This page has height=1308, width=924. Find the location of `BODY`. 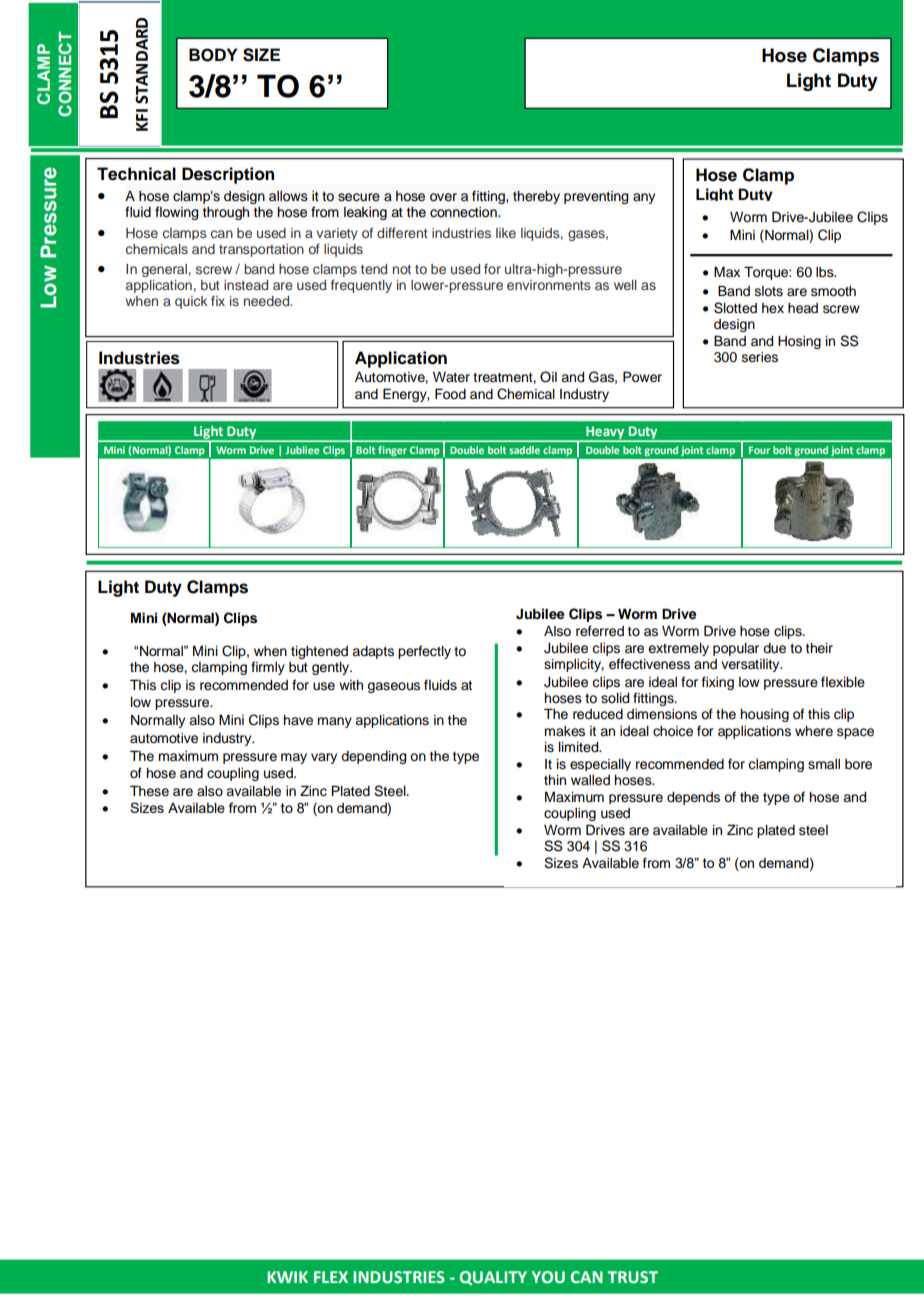

BODY is located at coordinates (213, 55).
